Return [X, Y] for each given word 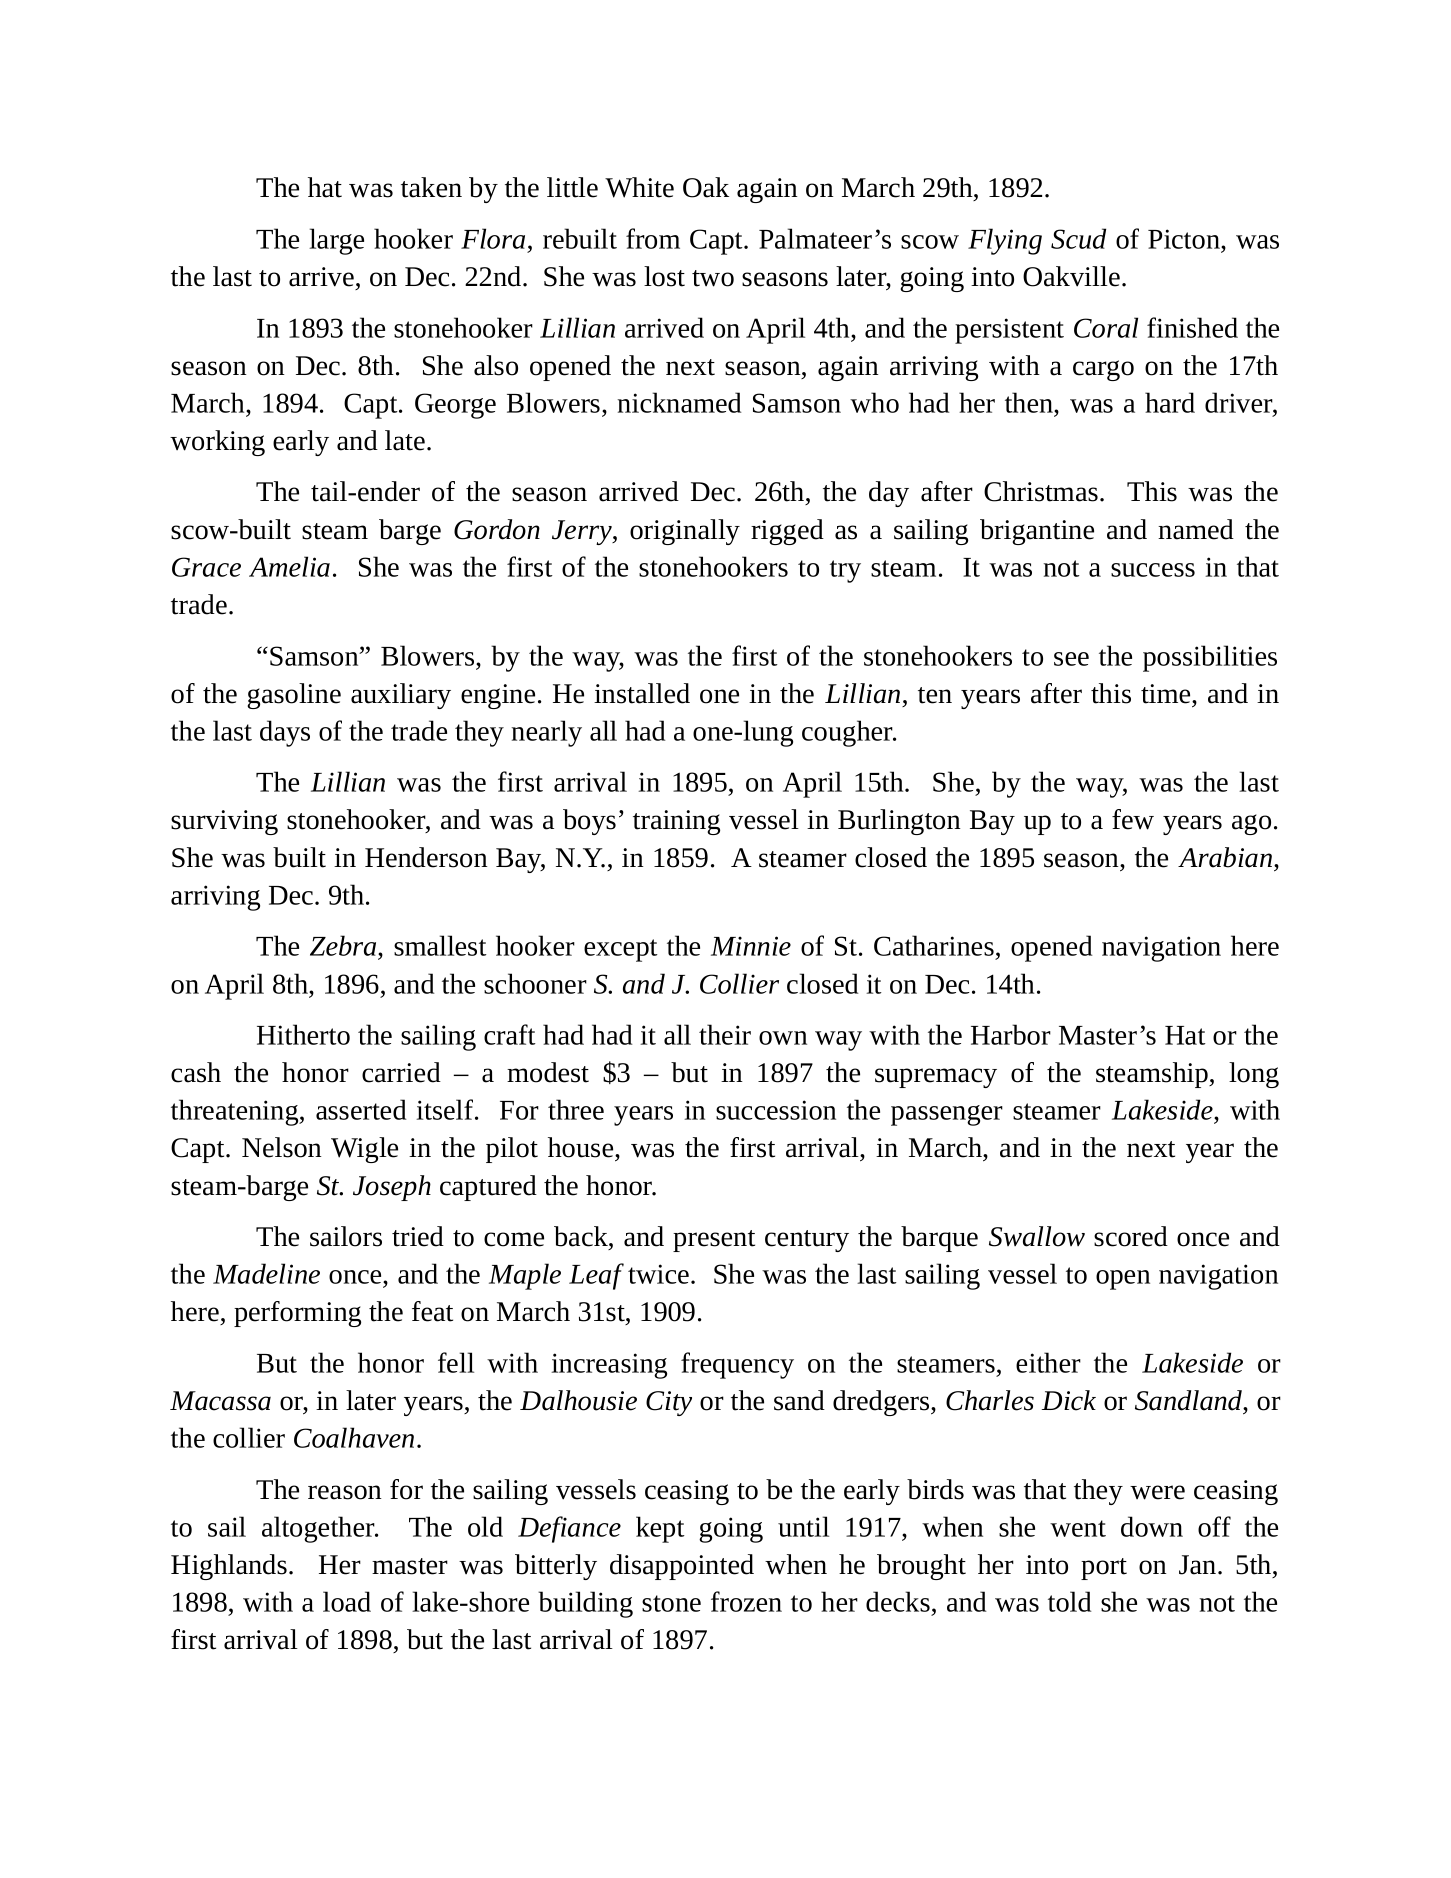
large [336, 241]
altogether [319, 1529]
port [1104, 1569]
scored [1131, 1236]
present [714, 1241]
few [1133, 819]
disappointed [682, 1567]
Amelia [289, 566]
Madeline [266, 1273]
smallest [440, 945]
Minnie [751, 946]
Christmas [1041, 491]
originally [685, 532]
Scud [1078, 238]
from [653, 238]
